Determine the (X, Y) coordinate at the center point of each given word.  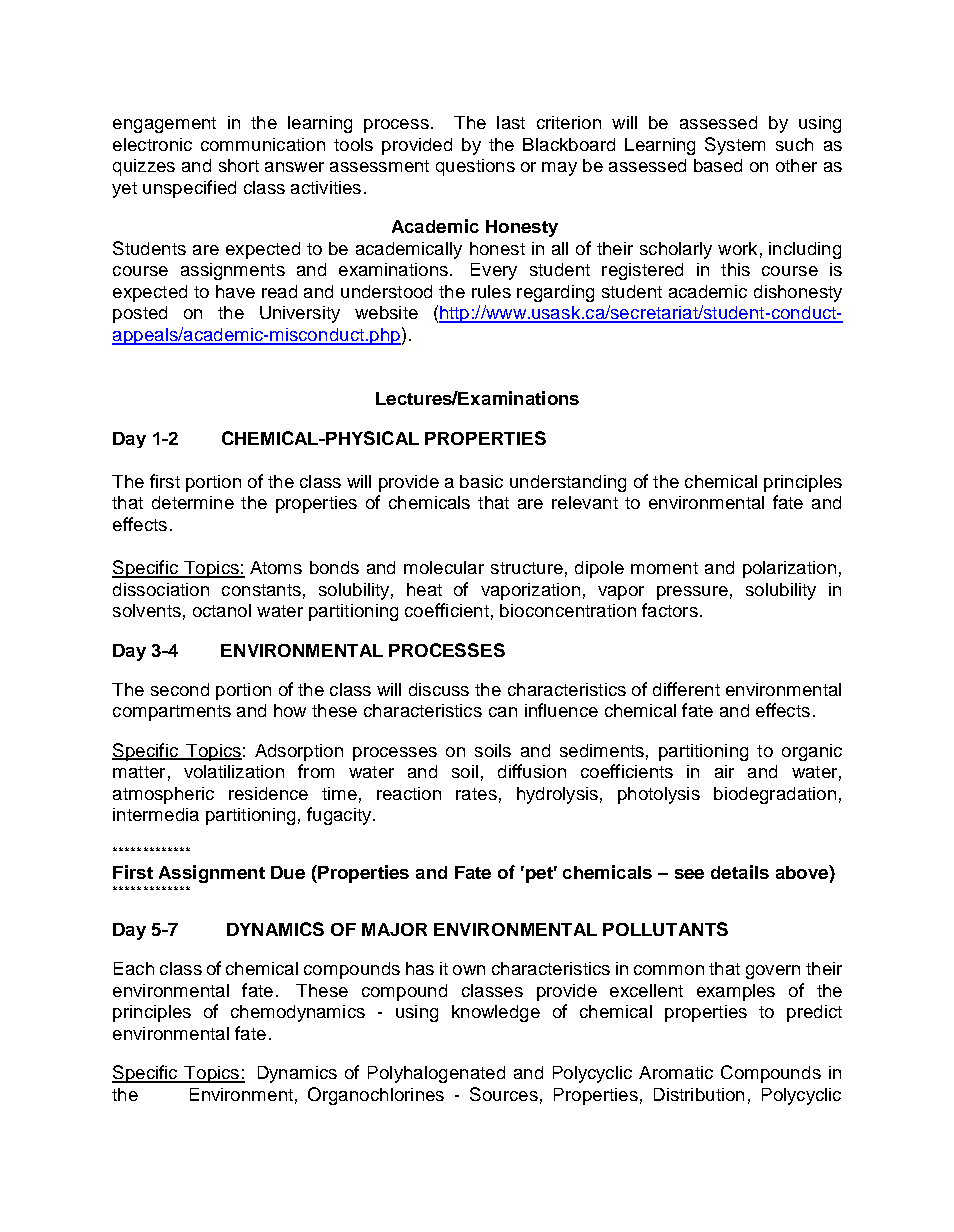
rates (476, 794)
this (735, 269)
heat (424, 589)
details (740, 872)
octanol (222, 610)
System (735, 146)
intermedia (156, 814)
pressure (692, 593)
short (239, 165)
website (386, 312)
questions (475, 167)
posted (140, 314)
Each (134, 968)
